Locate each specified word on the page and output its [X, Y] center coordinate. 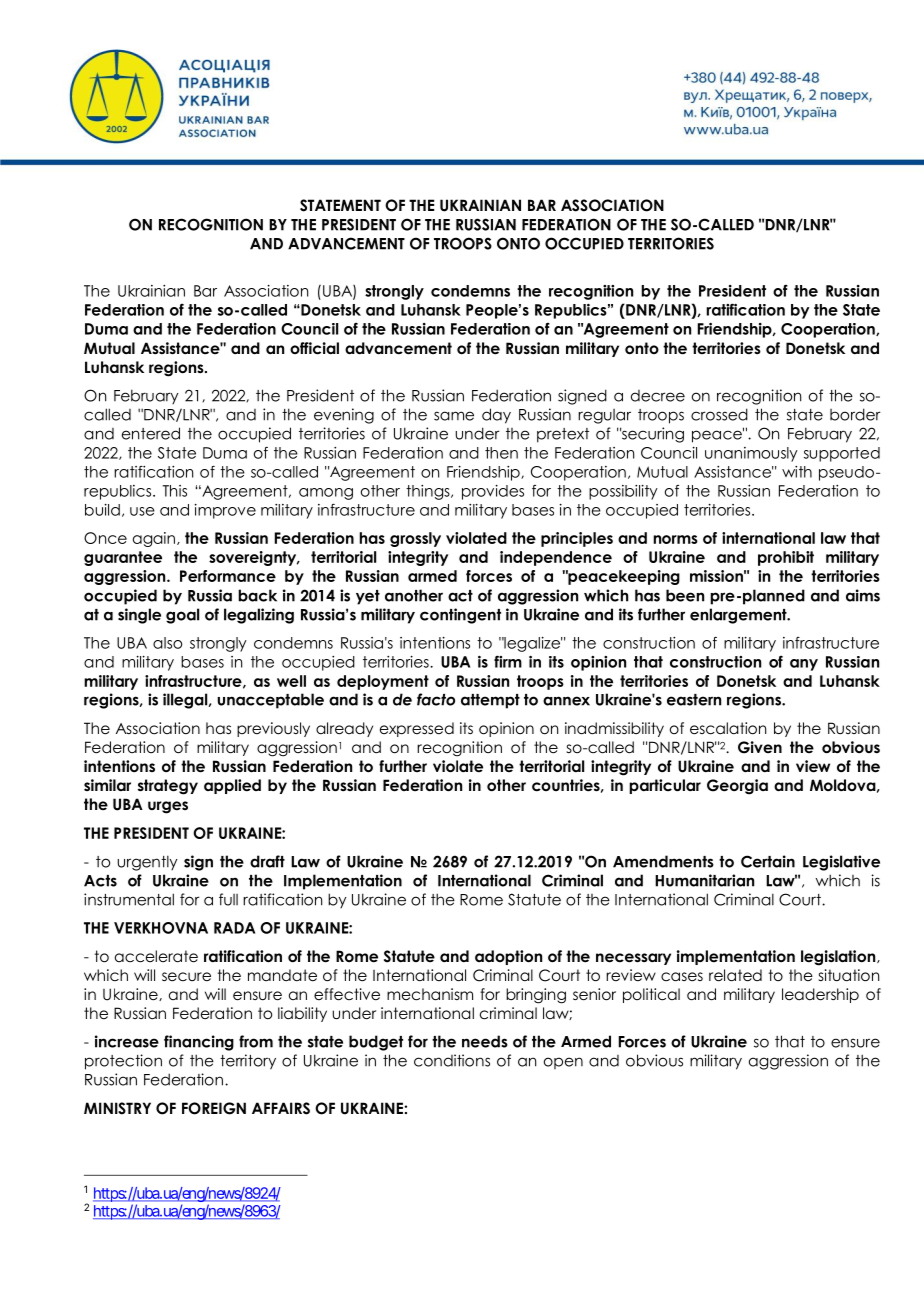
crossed [719, 414]
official [314, 348]
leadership [820, 995]
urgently [147, 863]
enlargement [739, 616]
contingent [460, 616]
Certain [768, 861]
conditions [452, 1060]
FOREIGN [214, 1108]
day [496, 416]
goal [182, 616]
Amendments [663, 861]
